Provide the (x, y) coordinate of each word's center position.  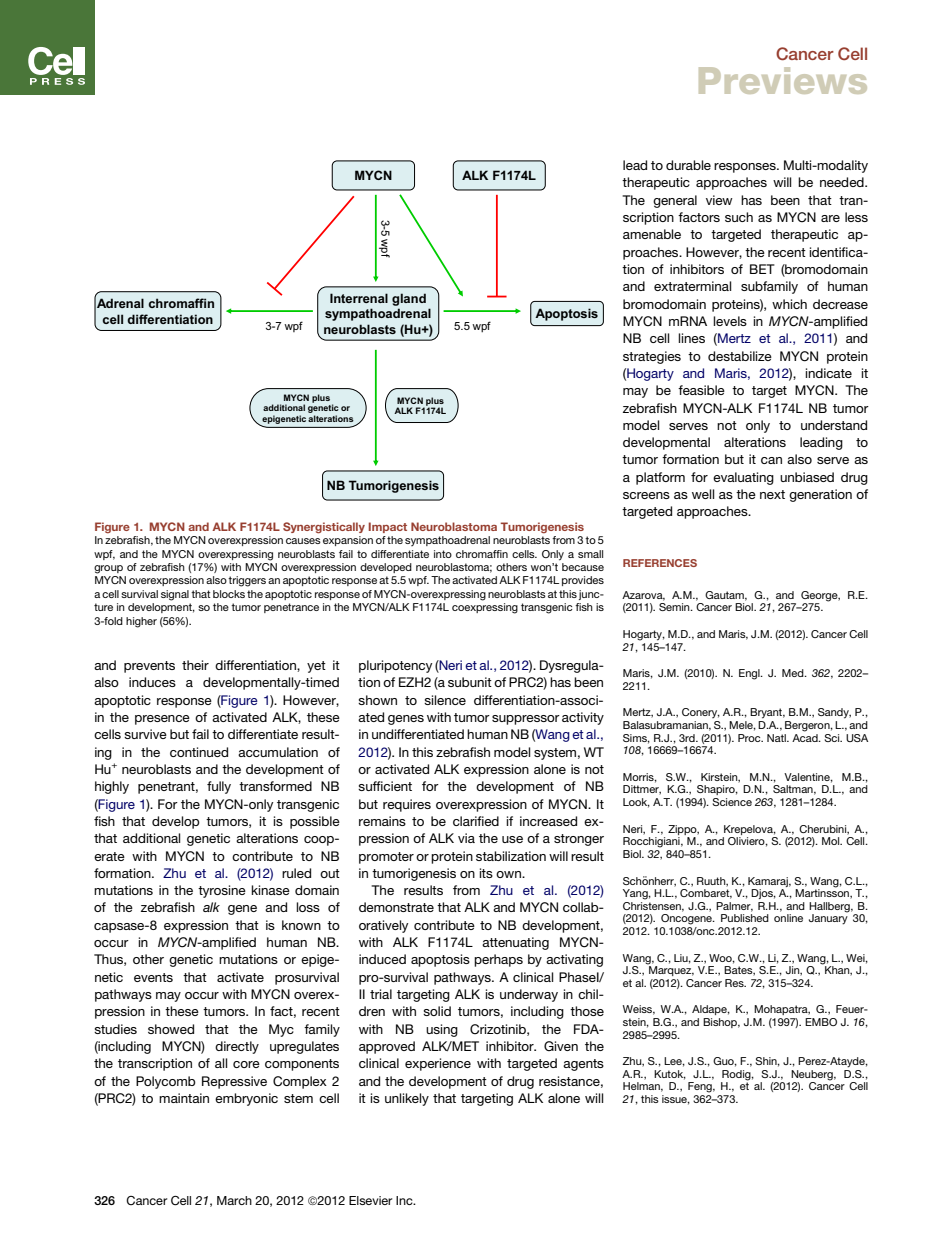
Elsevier (370, 1200)
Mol (832, 841)
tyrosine (222, 891)
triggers (247, 581)
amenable (652, 234)
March (234, 1200)
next (772, 494)
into (443, 554)
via (466, 838)
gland (409, 299)
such (739, 217)
